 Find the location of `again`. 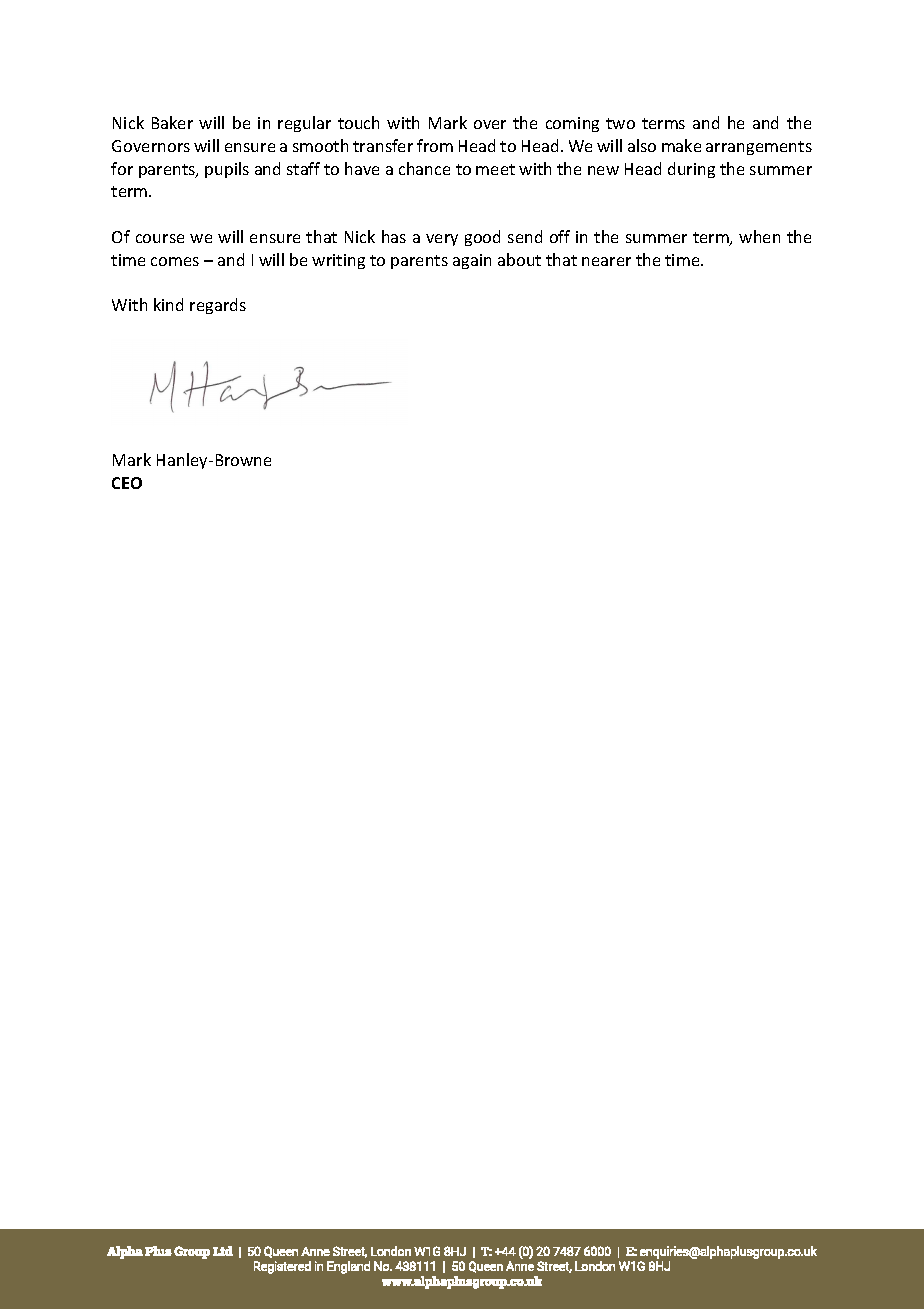

again is located at coordinates (472, 261).
